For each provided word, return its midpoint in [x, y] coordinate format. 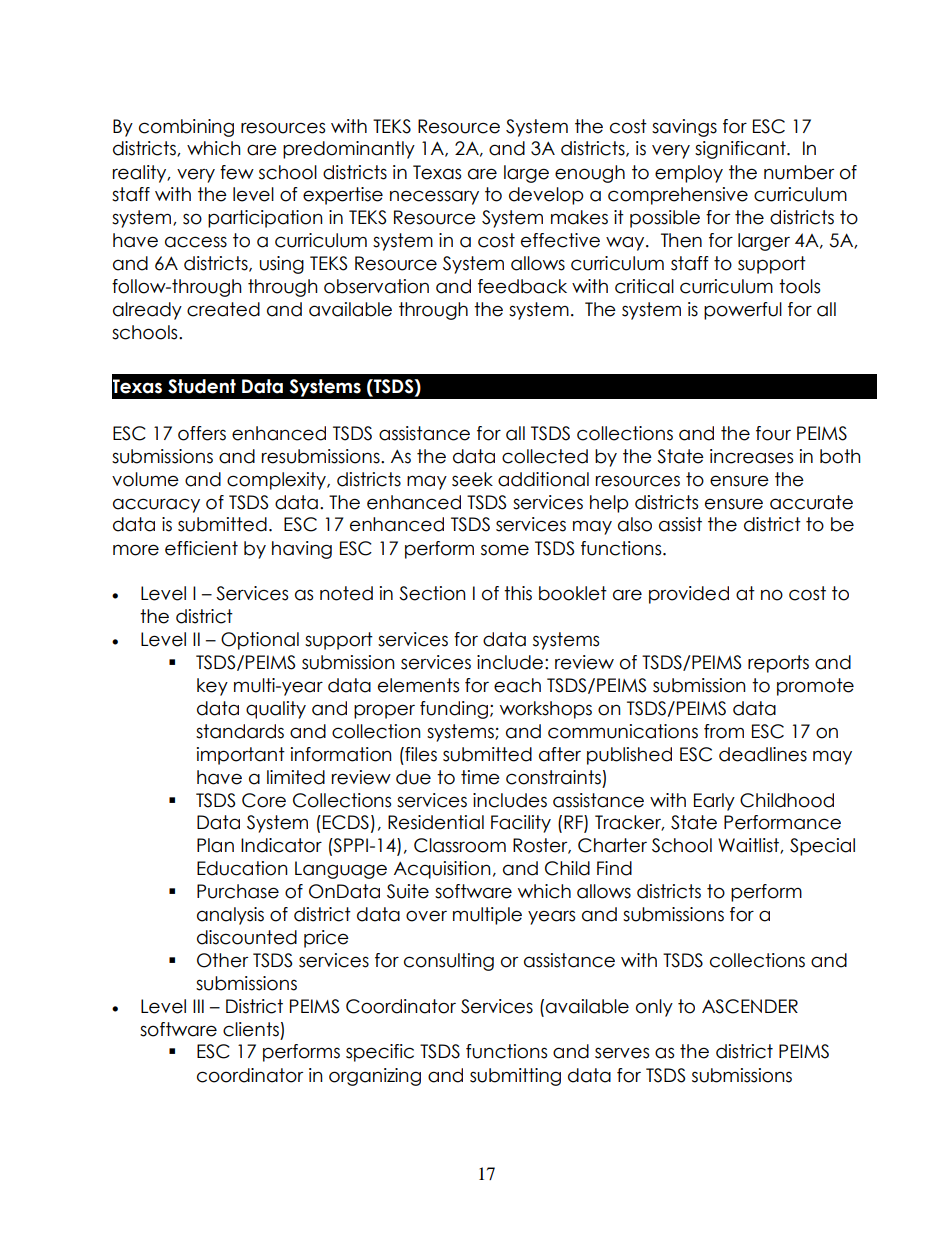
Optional [260, 641]
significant [741, 150]
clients [251, 1029]
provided [689, 595]
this [518, 593]
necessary [434, 197]
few [237, 172]
